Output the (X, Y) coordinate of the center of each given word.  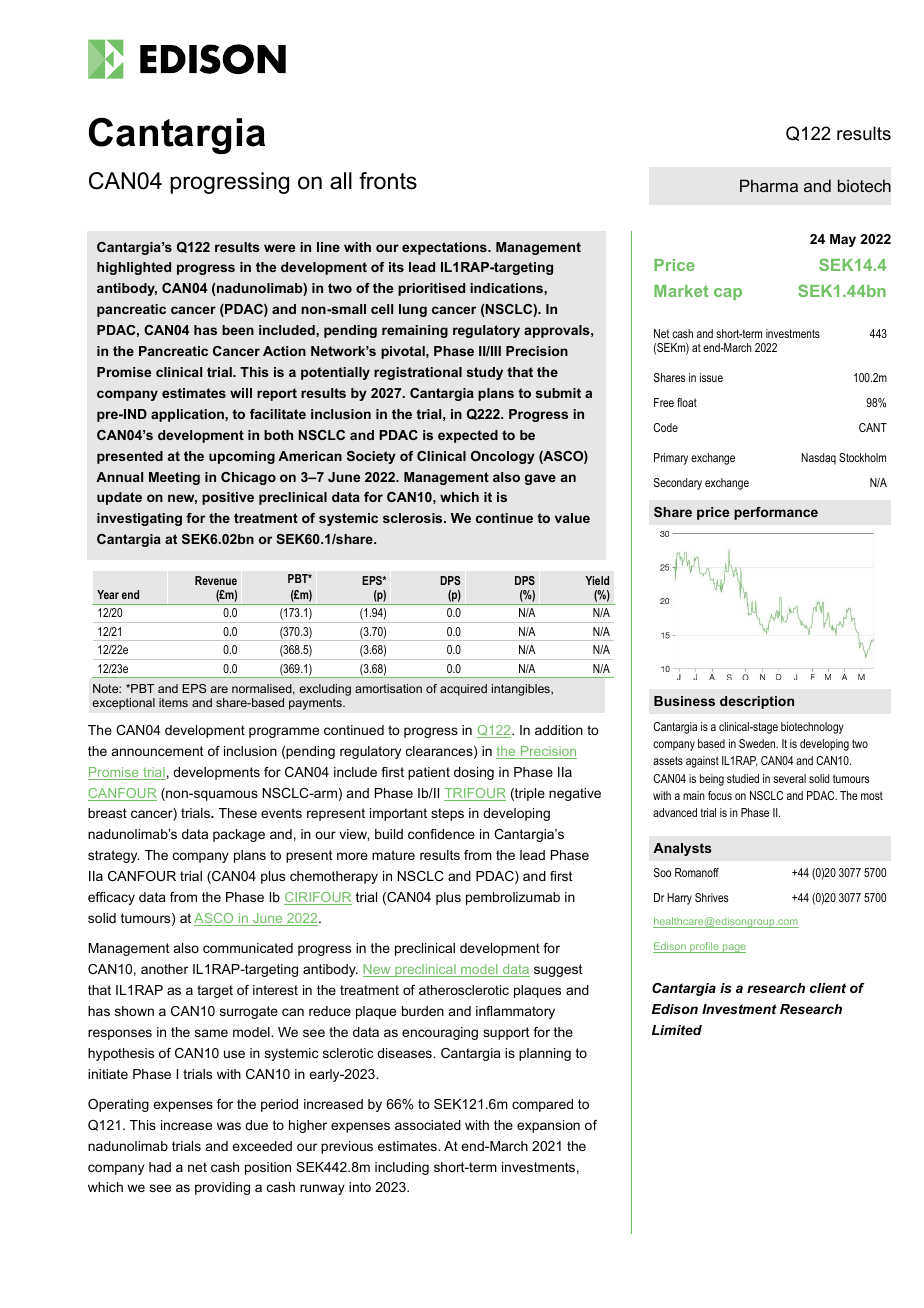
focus (720, 795)
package (239, 835)
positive (228, 498)
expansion (548, 1126)
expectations (445, 248)
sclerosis (414, 518)
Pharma (769, 185)
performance (776, 513)
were (279, 248)
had (160, 1167)
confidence (441, 834)
